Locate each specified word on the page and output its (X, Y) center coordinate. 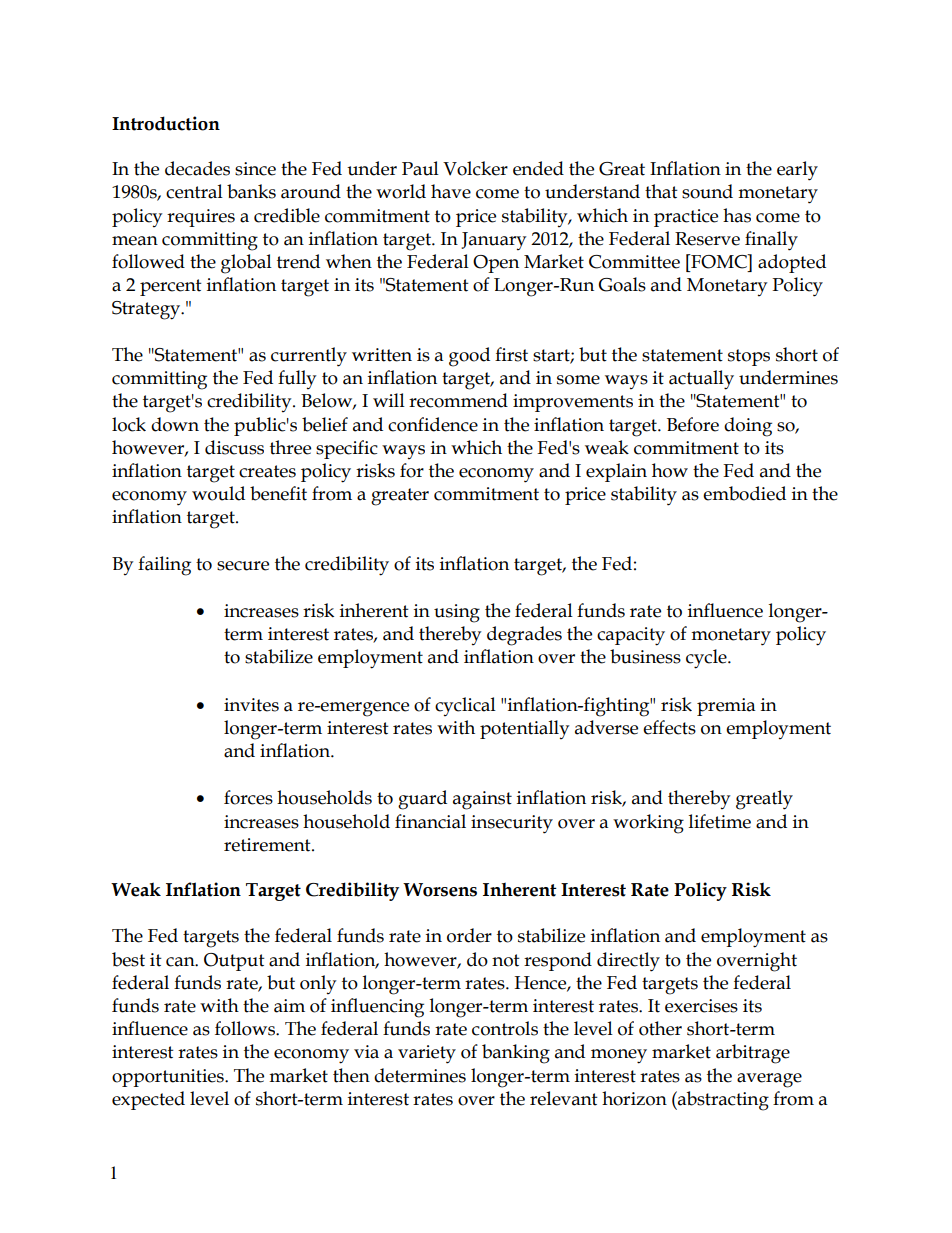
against (482, 800)
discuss (234, 447)
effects (669, 727)
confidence (433, 424)
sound (707, 191)
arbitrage (753, 1054)
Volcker (475, 168)
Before (693, 424)
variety (427, 1054)
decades (197, 168)
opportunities (169, 1078)
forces (248, 797)
